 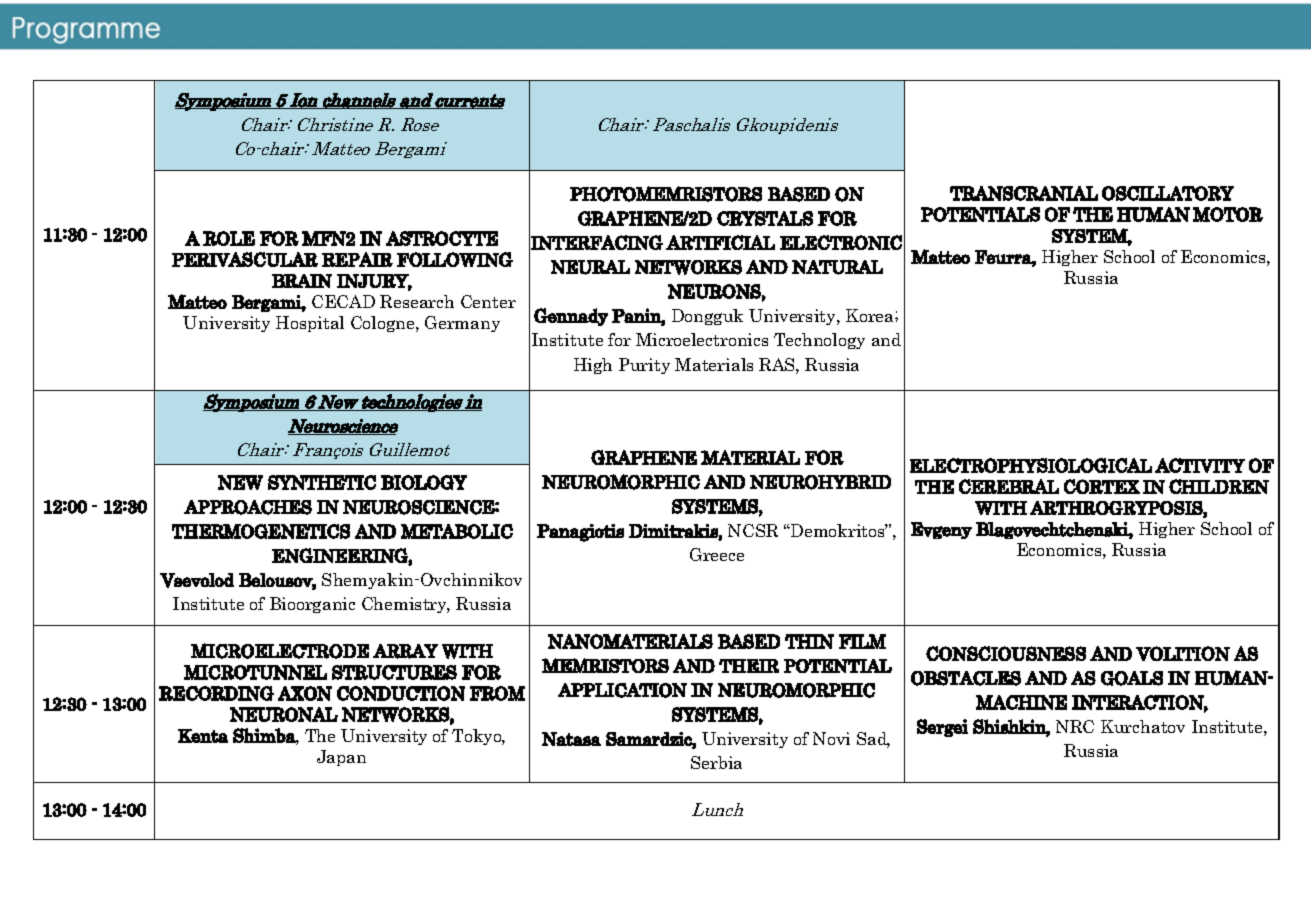 I want to click on Japan, so click(x=341, y=758).
